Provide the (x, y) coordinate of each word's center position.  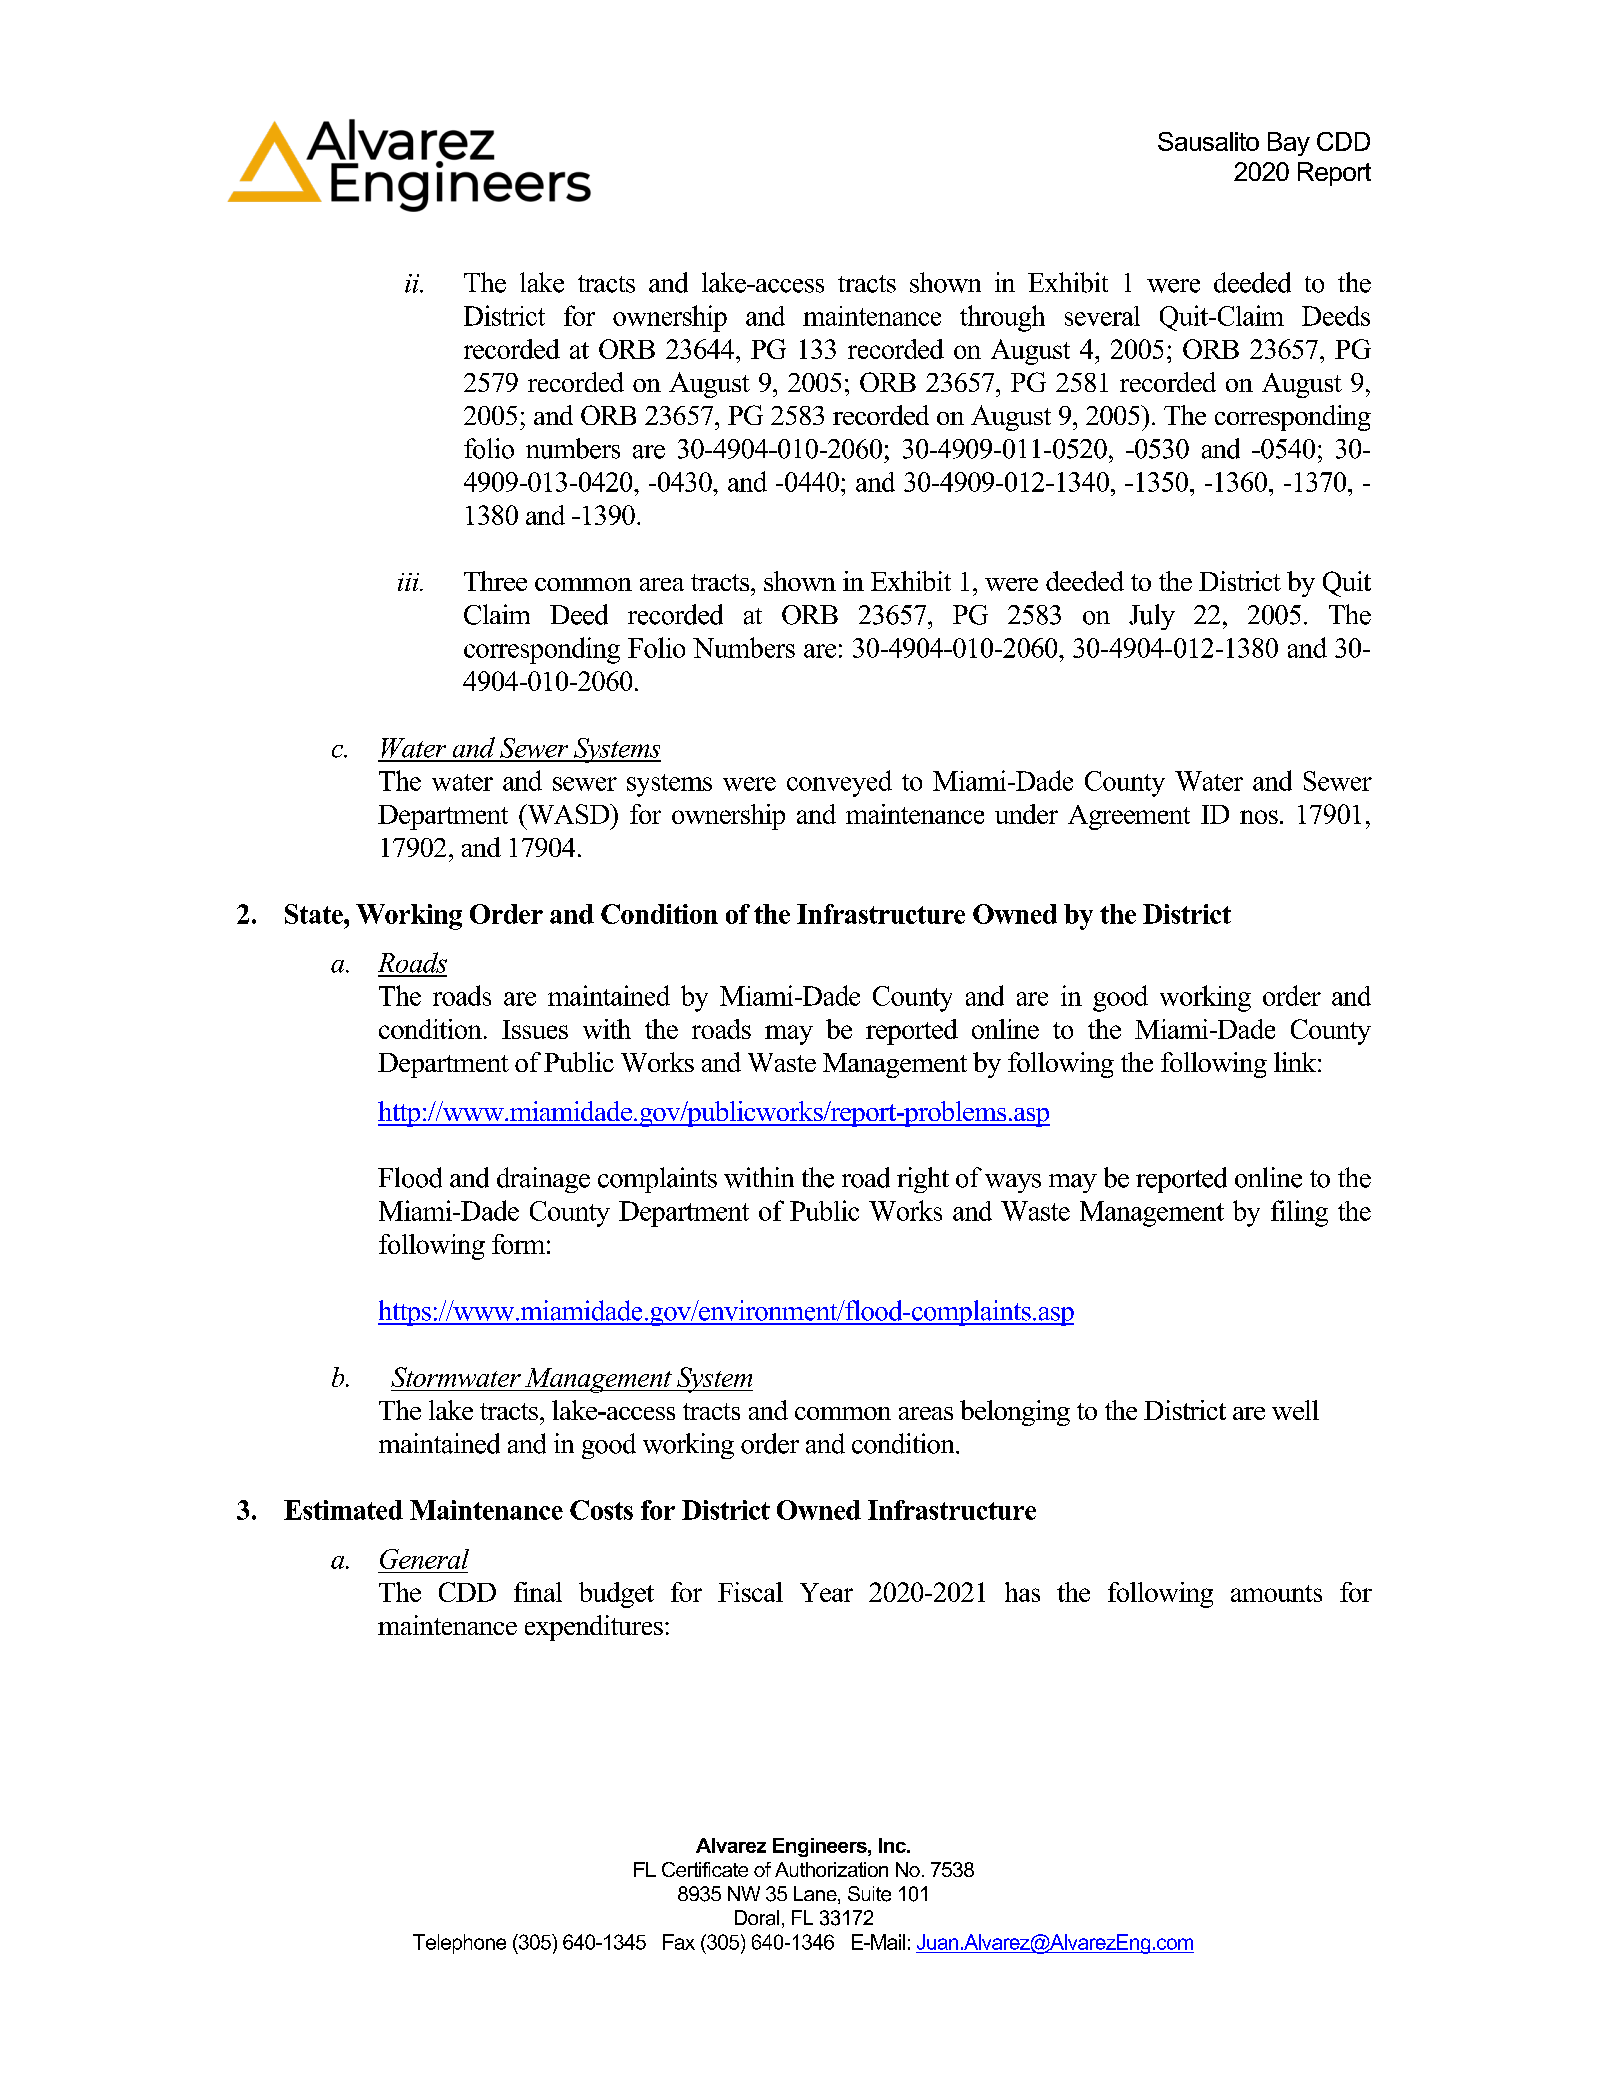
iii (410, 582)
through (1002, 318)
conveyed (839, 783)
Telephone (459, 1944)
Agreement (1129, 817)
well (1295, 1410)
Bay (1289, 144)
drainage (543, 1180)
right (923, 1180)
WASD (568, 814)
